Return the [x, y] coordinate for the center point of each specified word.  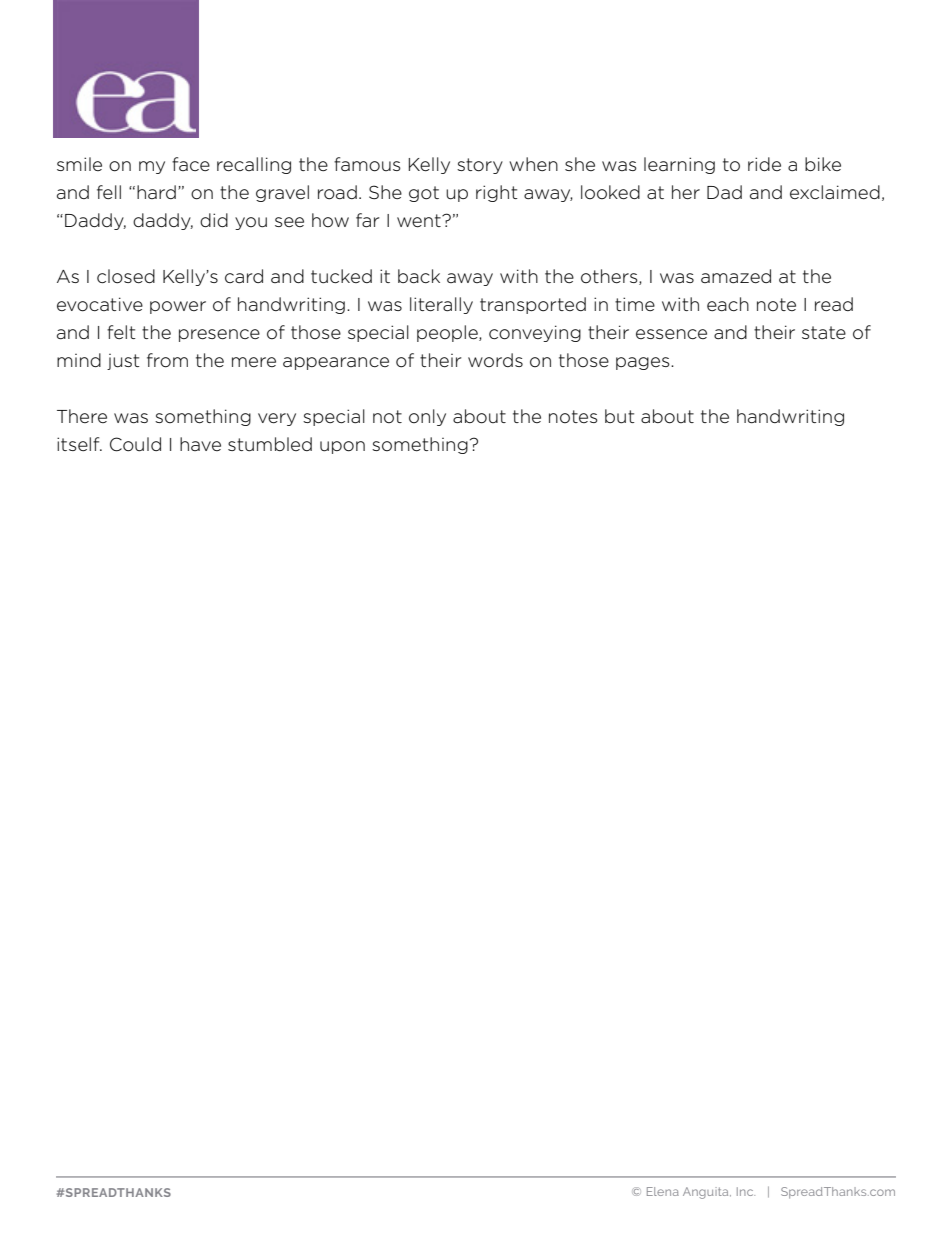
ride [764, 164]
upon [342, 447]
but [620, 416]
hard [156, 192]
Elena [663, 1191]
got [424, 194]
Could [135, 444]
